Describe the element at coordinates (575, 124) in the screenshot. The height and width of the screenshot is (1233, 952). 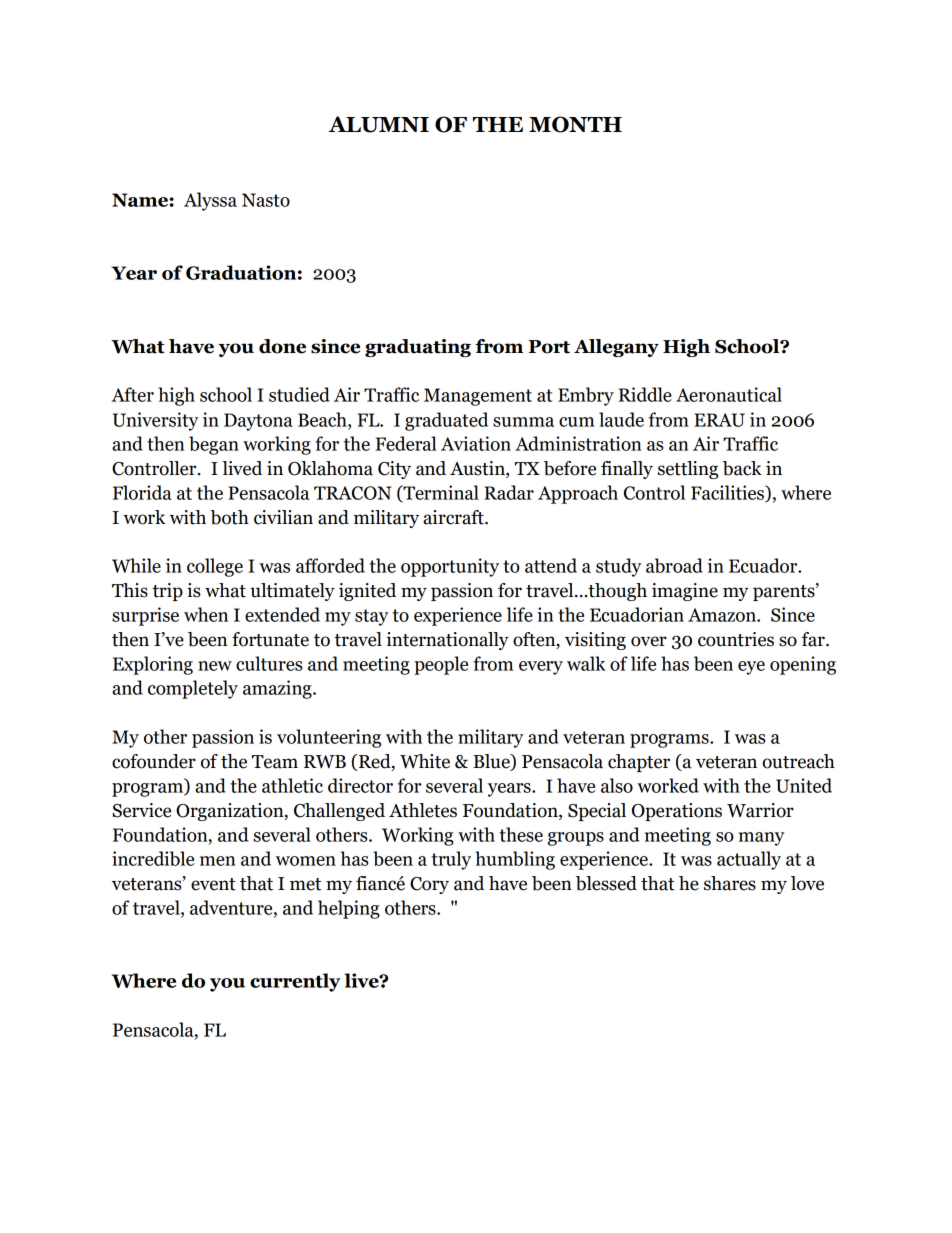
I see `MONTH` at that location.
